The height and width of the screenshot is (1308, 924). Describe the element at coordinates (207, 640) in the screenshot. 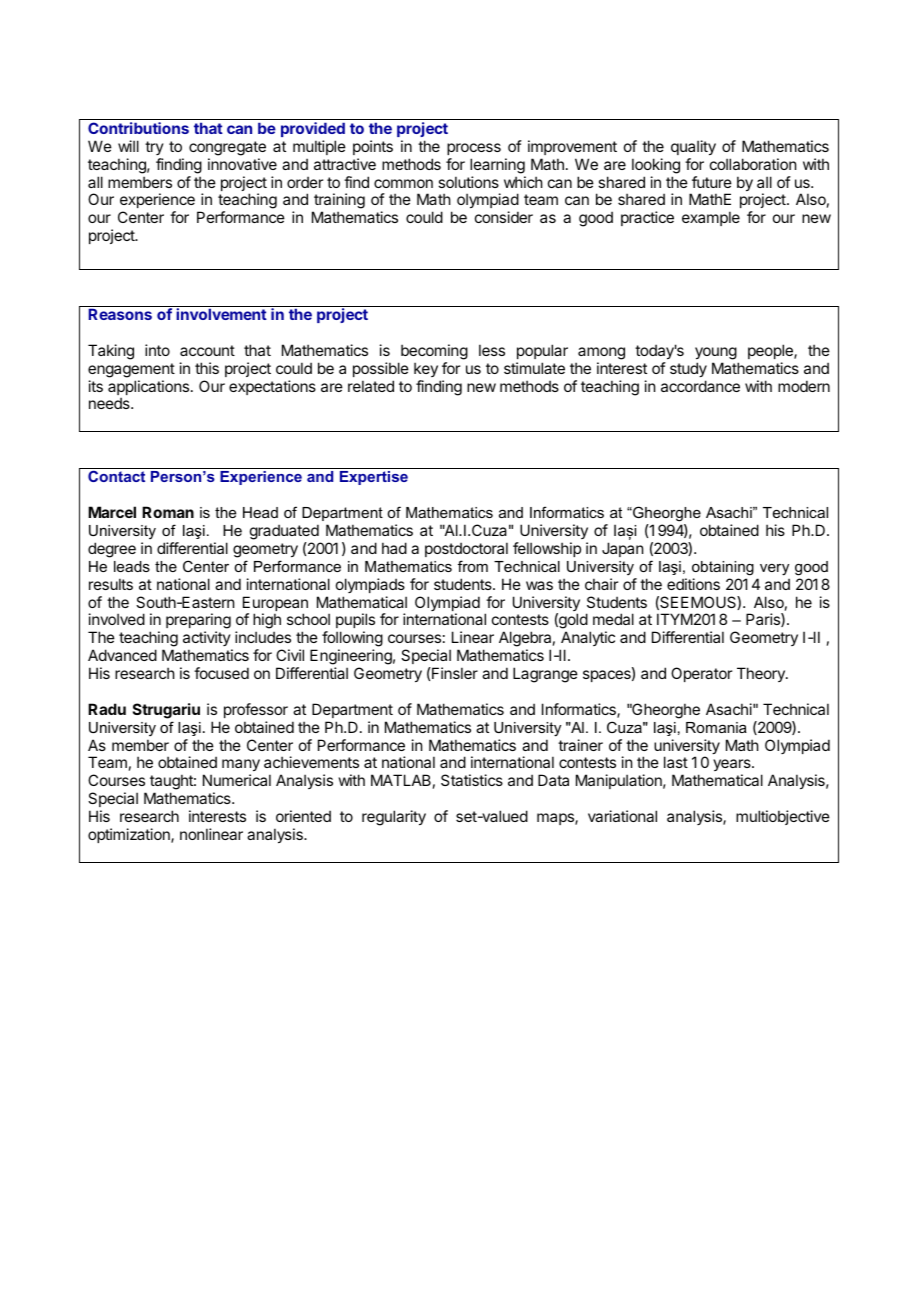

I see `activity` at that location.
